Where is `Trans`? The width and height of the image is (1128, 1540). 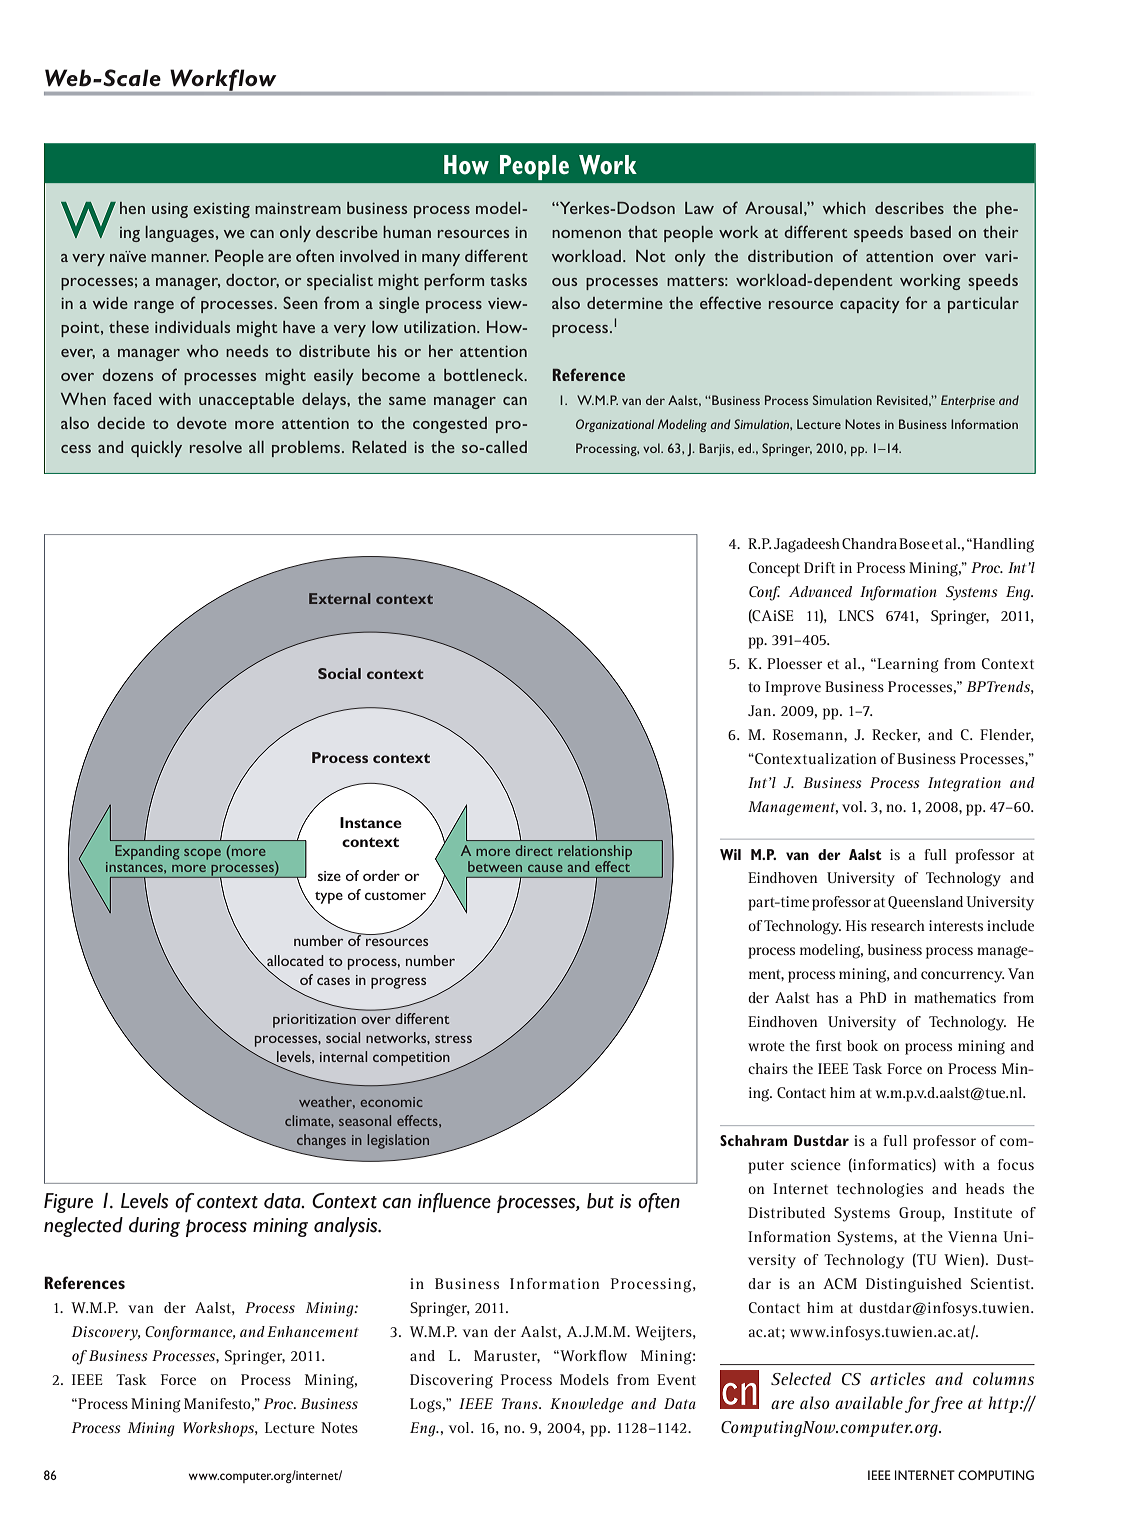
Trans is located at coordinates (521, 1403).
